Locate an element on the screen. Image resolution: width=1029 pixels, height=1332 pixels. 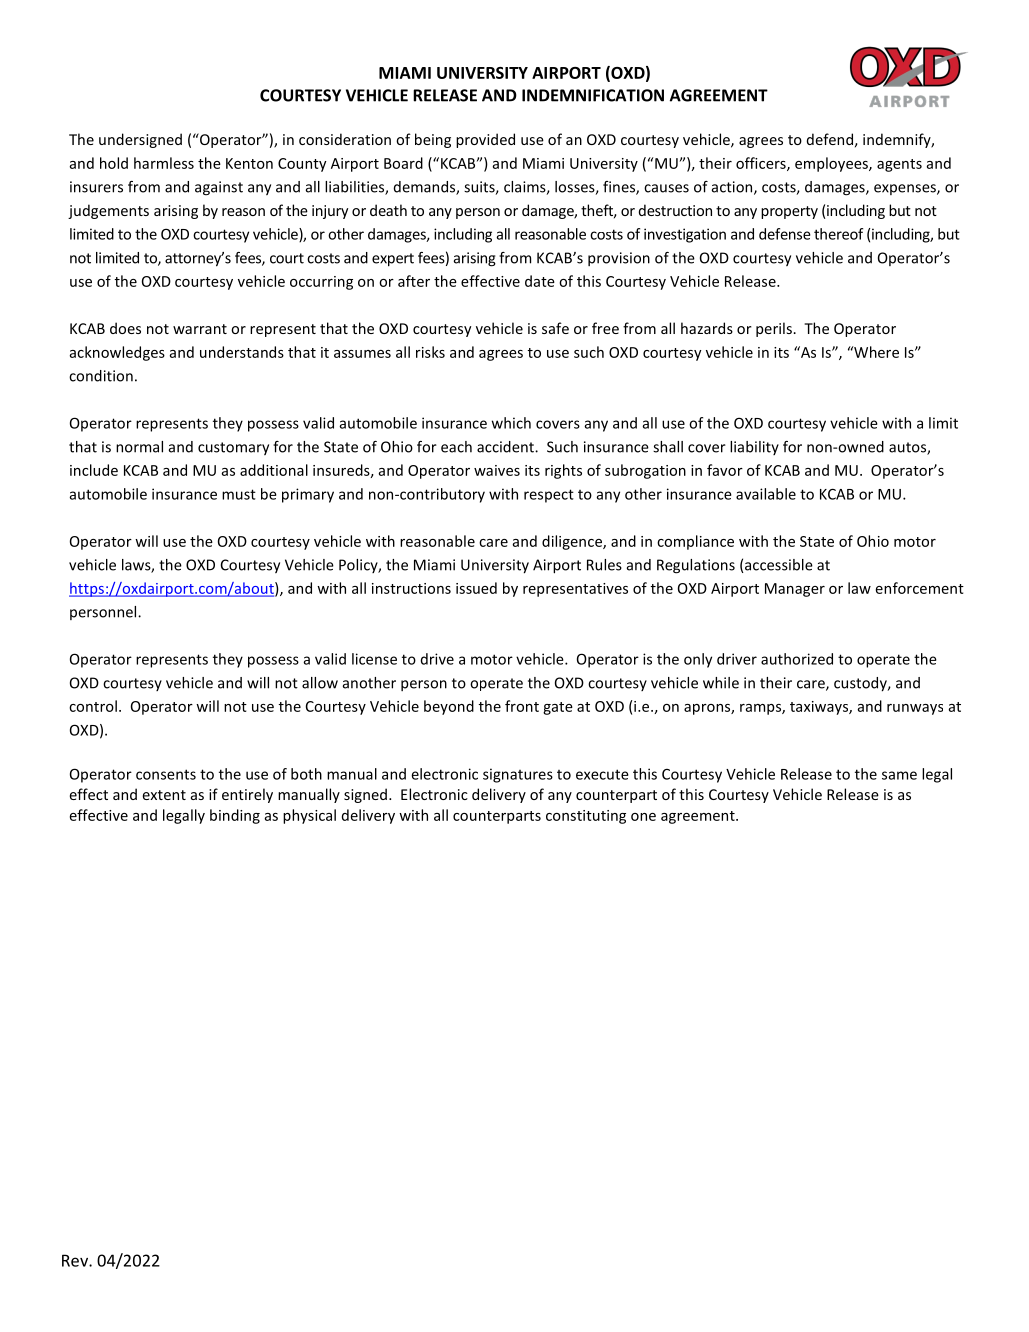
normal is located at coordinates (139, 447).
